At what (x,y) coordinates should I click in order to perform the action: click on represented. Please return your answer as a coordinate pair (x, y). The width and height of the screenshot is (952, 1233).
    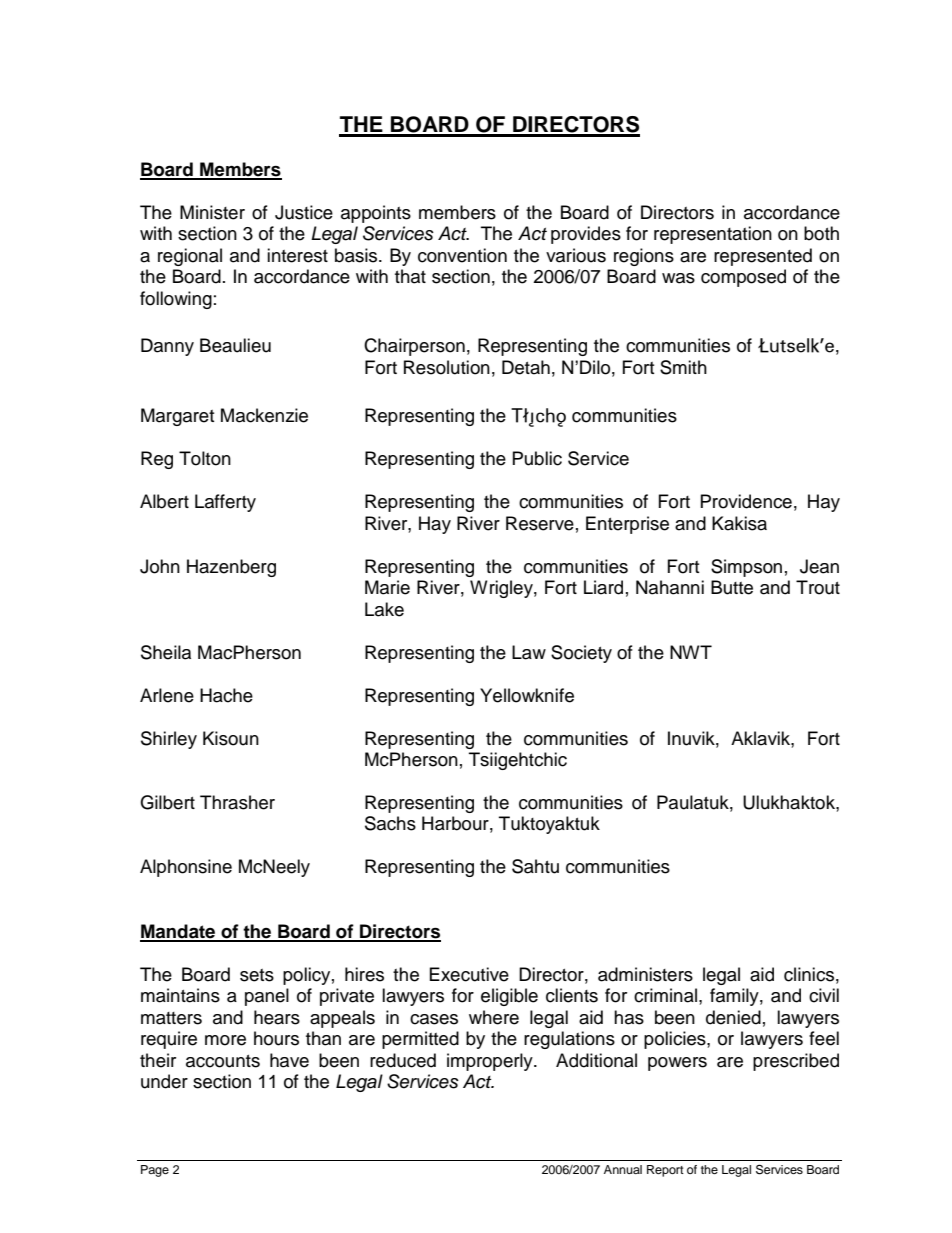
    Looking at the image, I should click on (763, 257).
